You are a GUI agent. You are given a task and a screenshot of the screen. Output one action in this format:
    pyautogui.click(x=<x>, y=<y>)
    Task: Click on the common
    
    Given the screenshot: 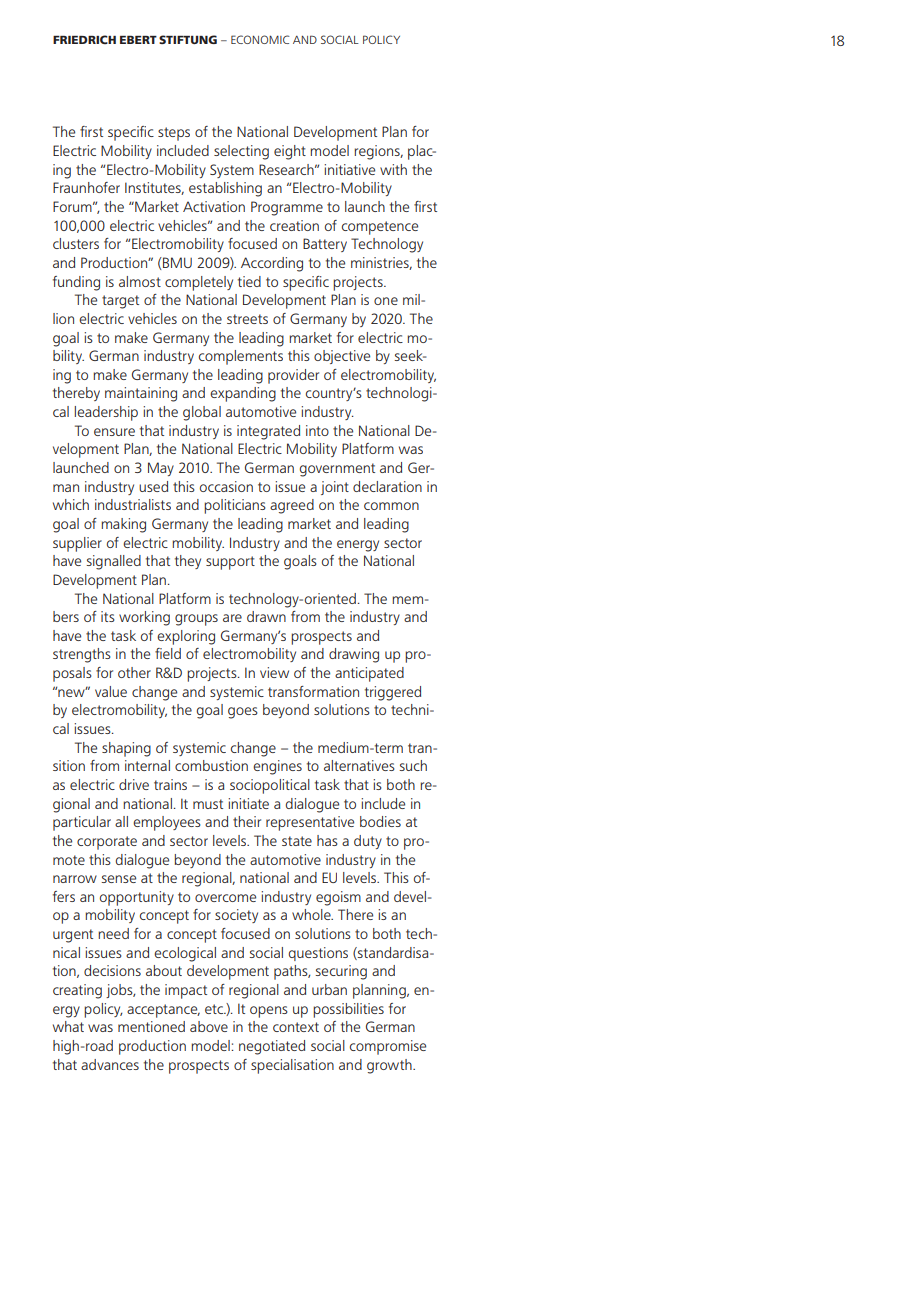 What is the action you would take?
    pyautogui.click(x=391, y=506)
